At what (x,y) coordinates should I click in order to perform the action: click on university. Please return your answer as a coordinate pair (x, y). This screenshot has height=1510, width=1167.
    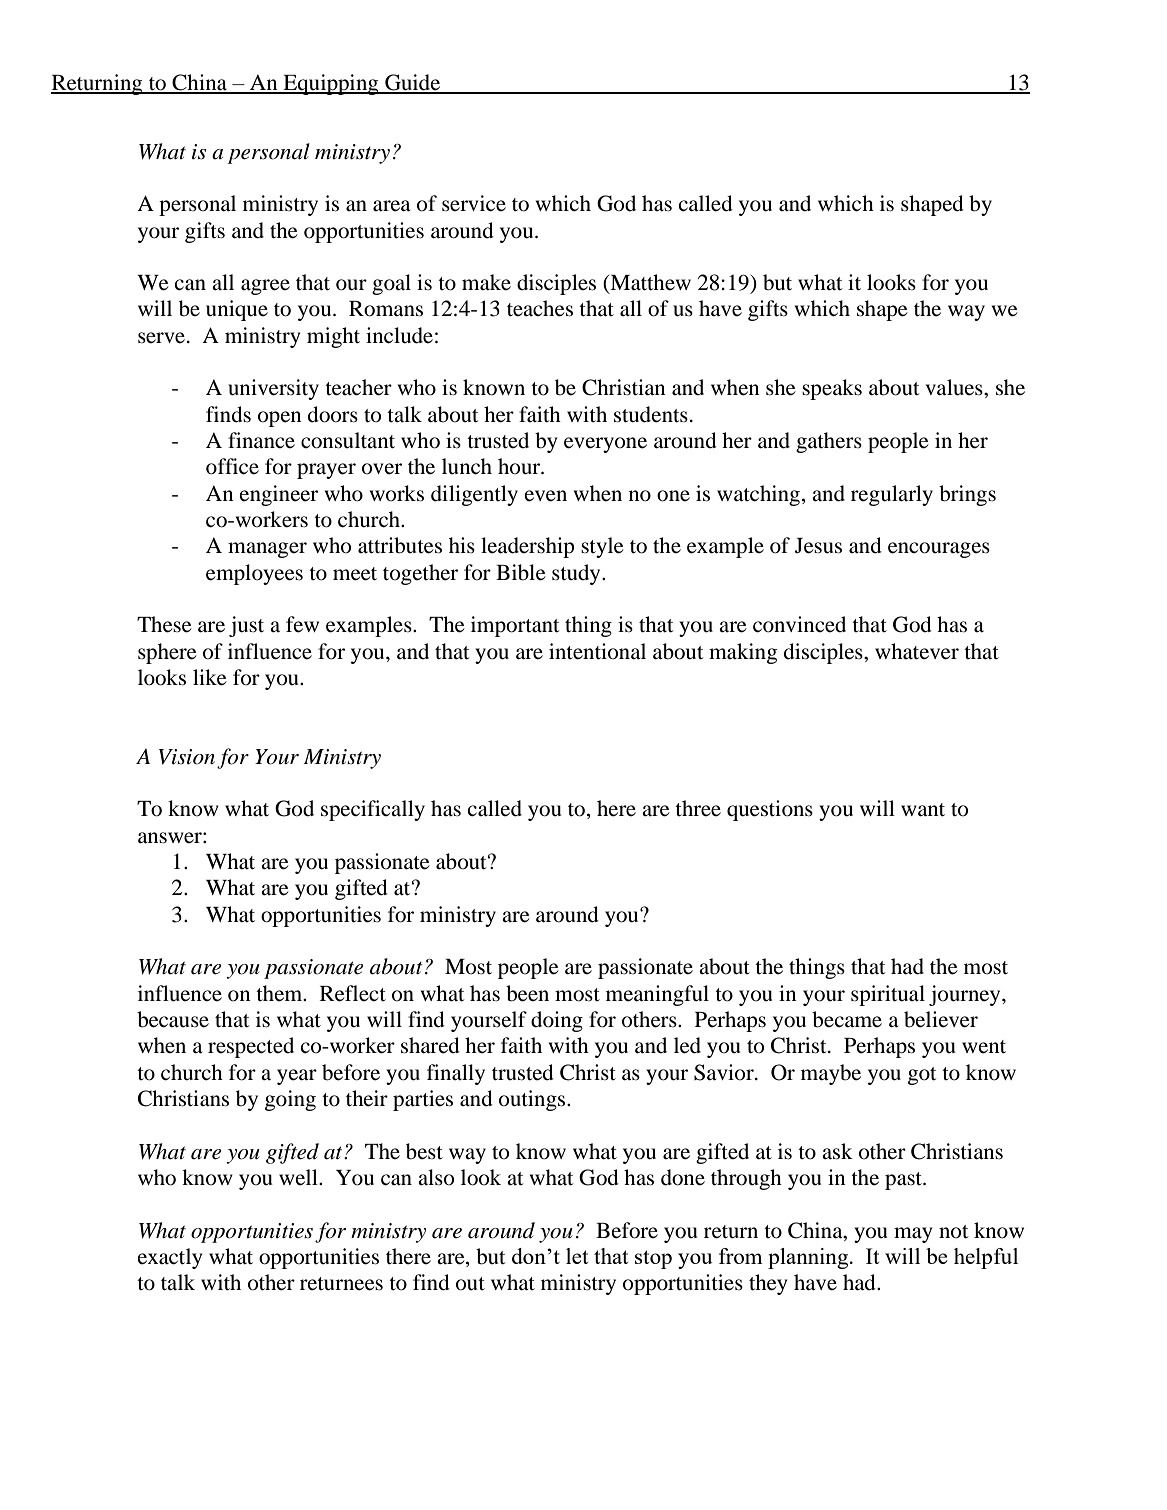
    Looking at the image, I should click on (273, 389).
